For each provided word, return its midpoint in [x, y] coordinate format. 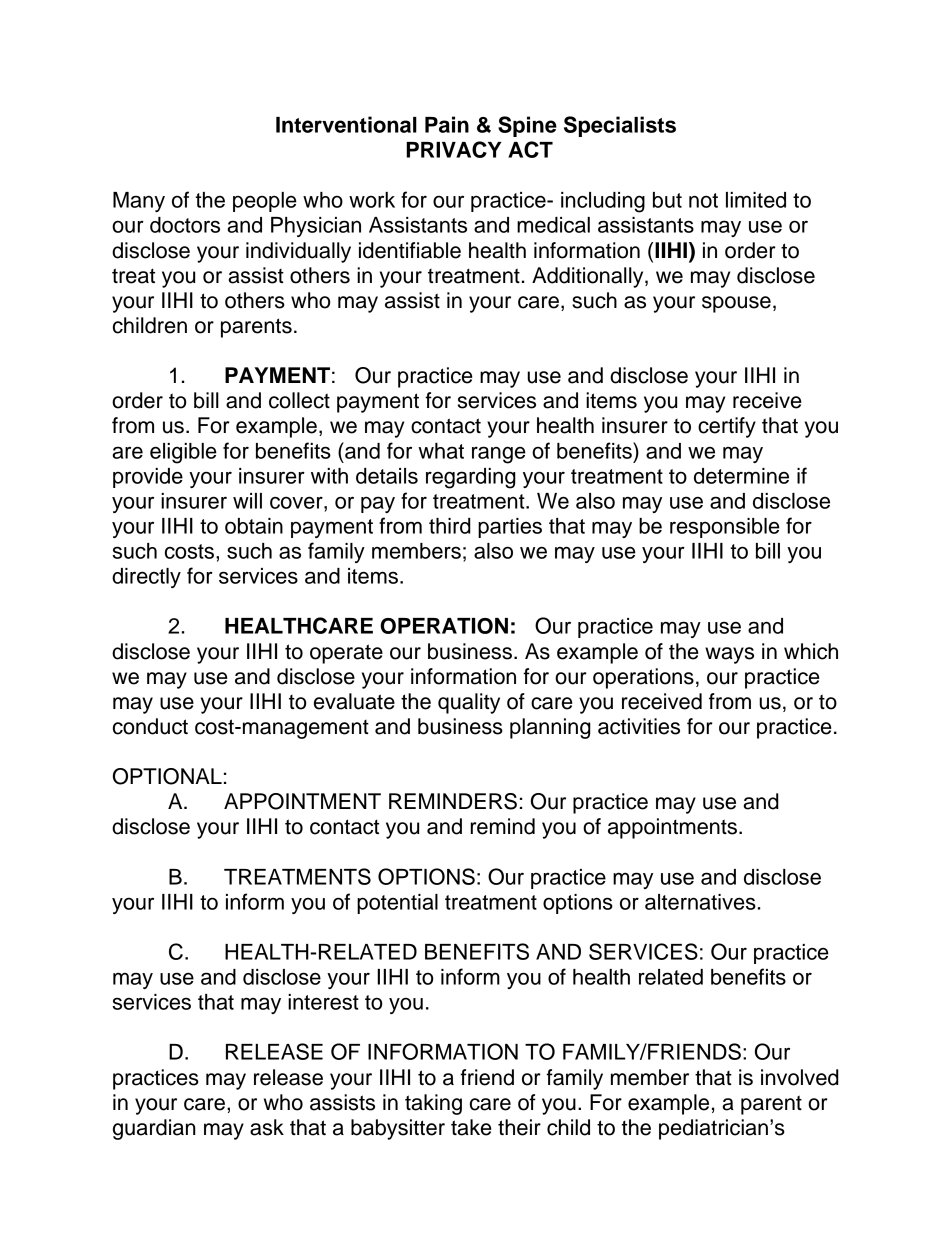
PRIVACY [454, 149]
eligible [183, 453]
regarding [471, 478]
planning [550, 728]
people [265, 202]
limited [756, 200]
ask [267, 1127]
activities [639, 726]
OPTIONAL [167, 776]
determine [741, 476]
